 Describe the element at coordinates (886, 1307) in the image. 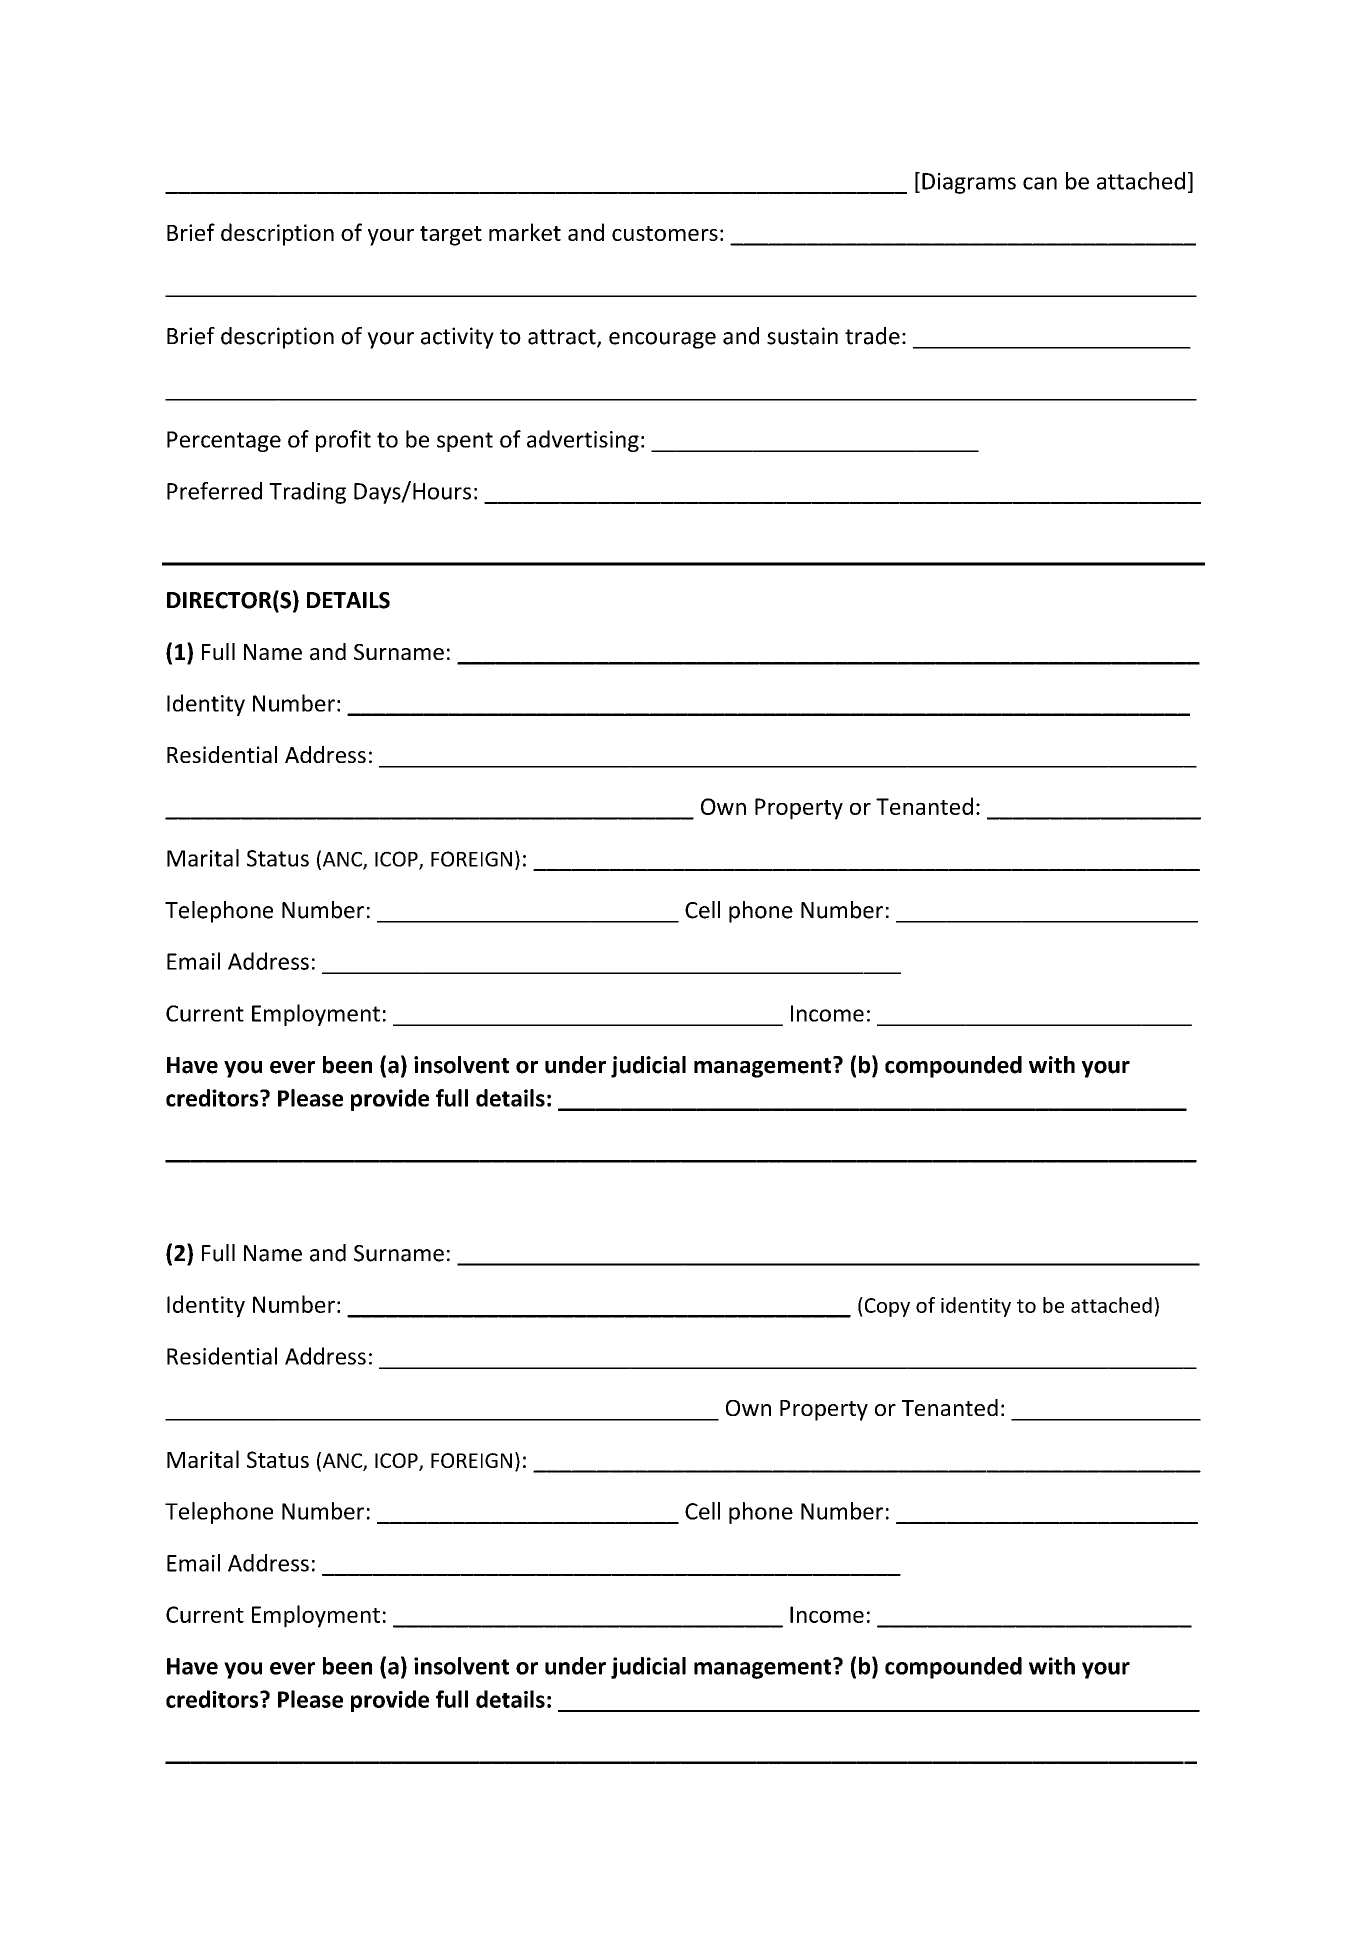

I see `Copy` at that location.
